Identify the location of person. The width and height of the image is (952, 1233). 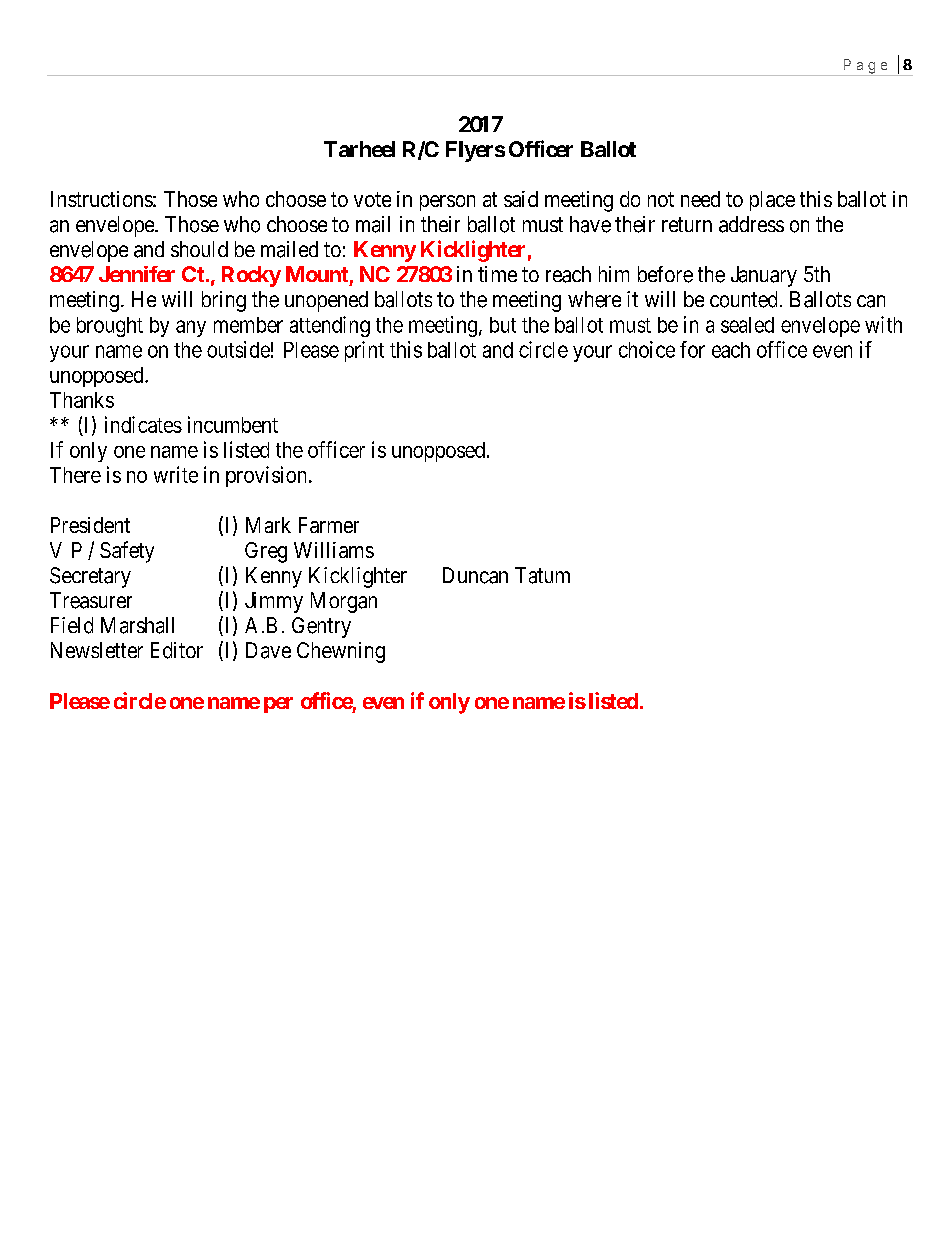
(447, 203).
